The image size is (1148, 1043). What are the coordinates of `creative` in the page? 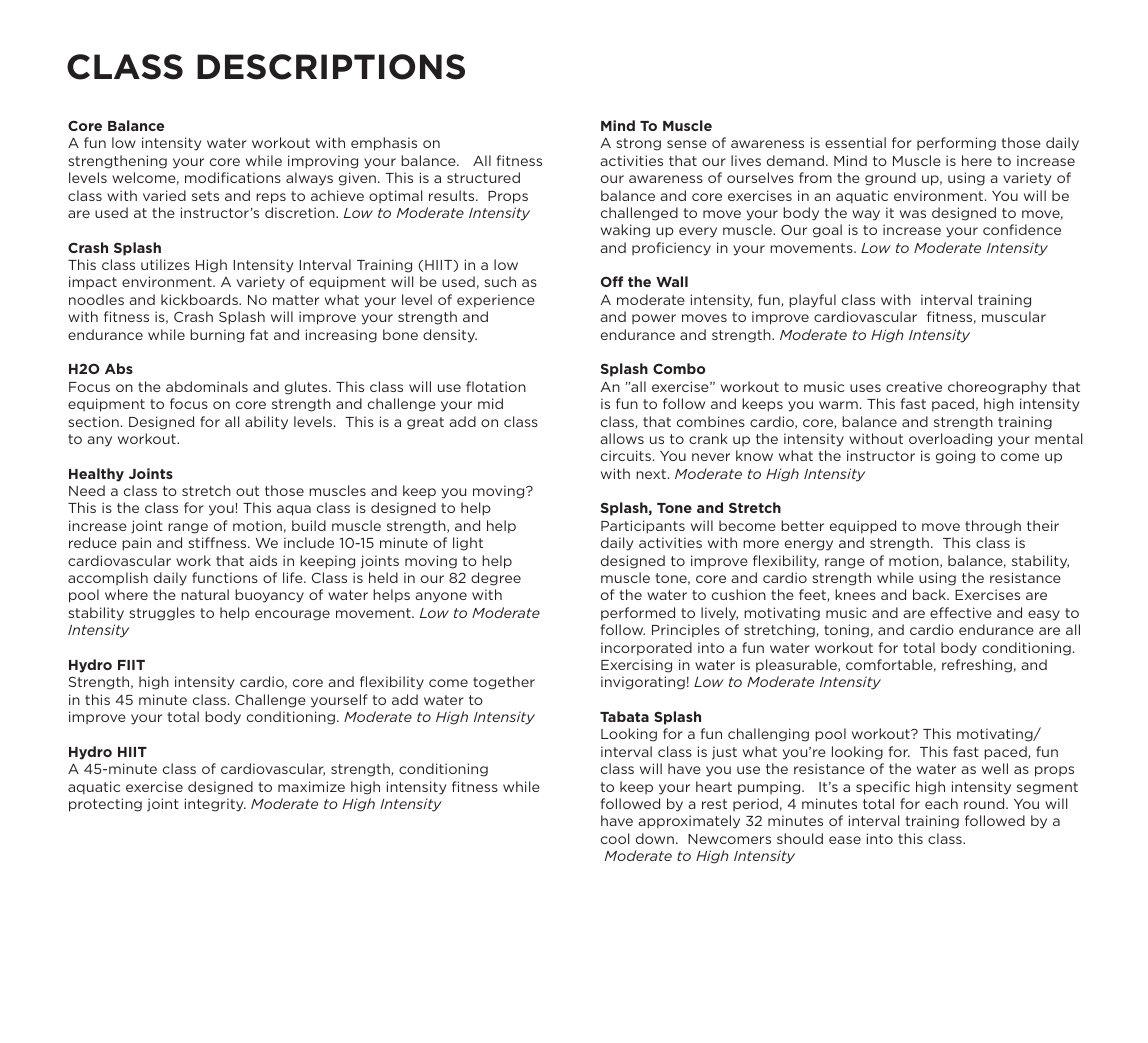 It's located at (914, 386).
